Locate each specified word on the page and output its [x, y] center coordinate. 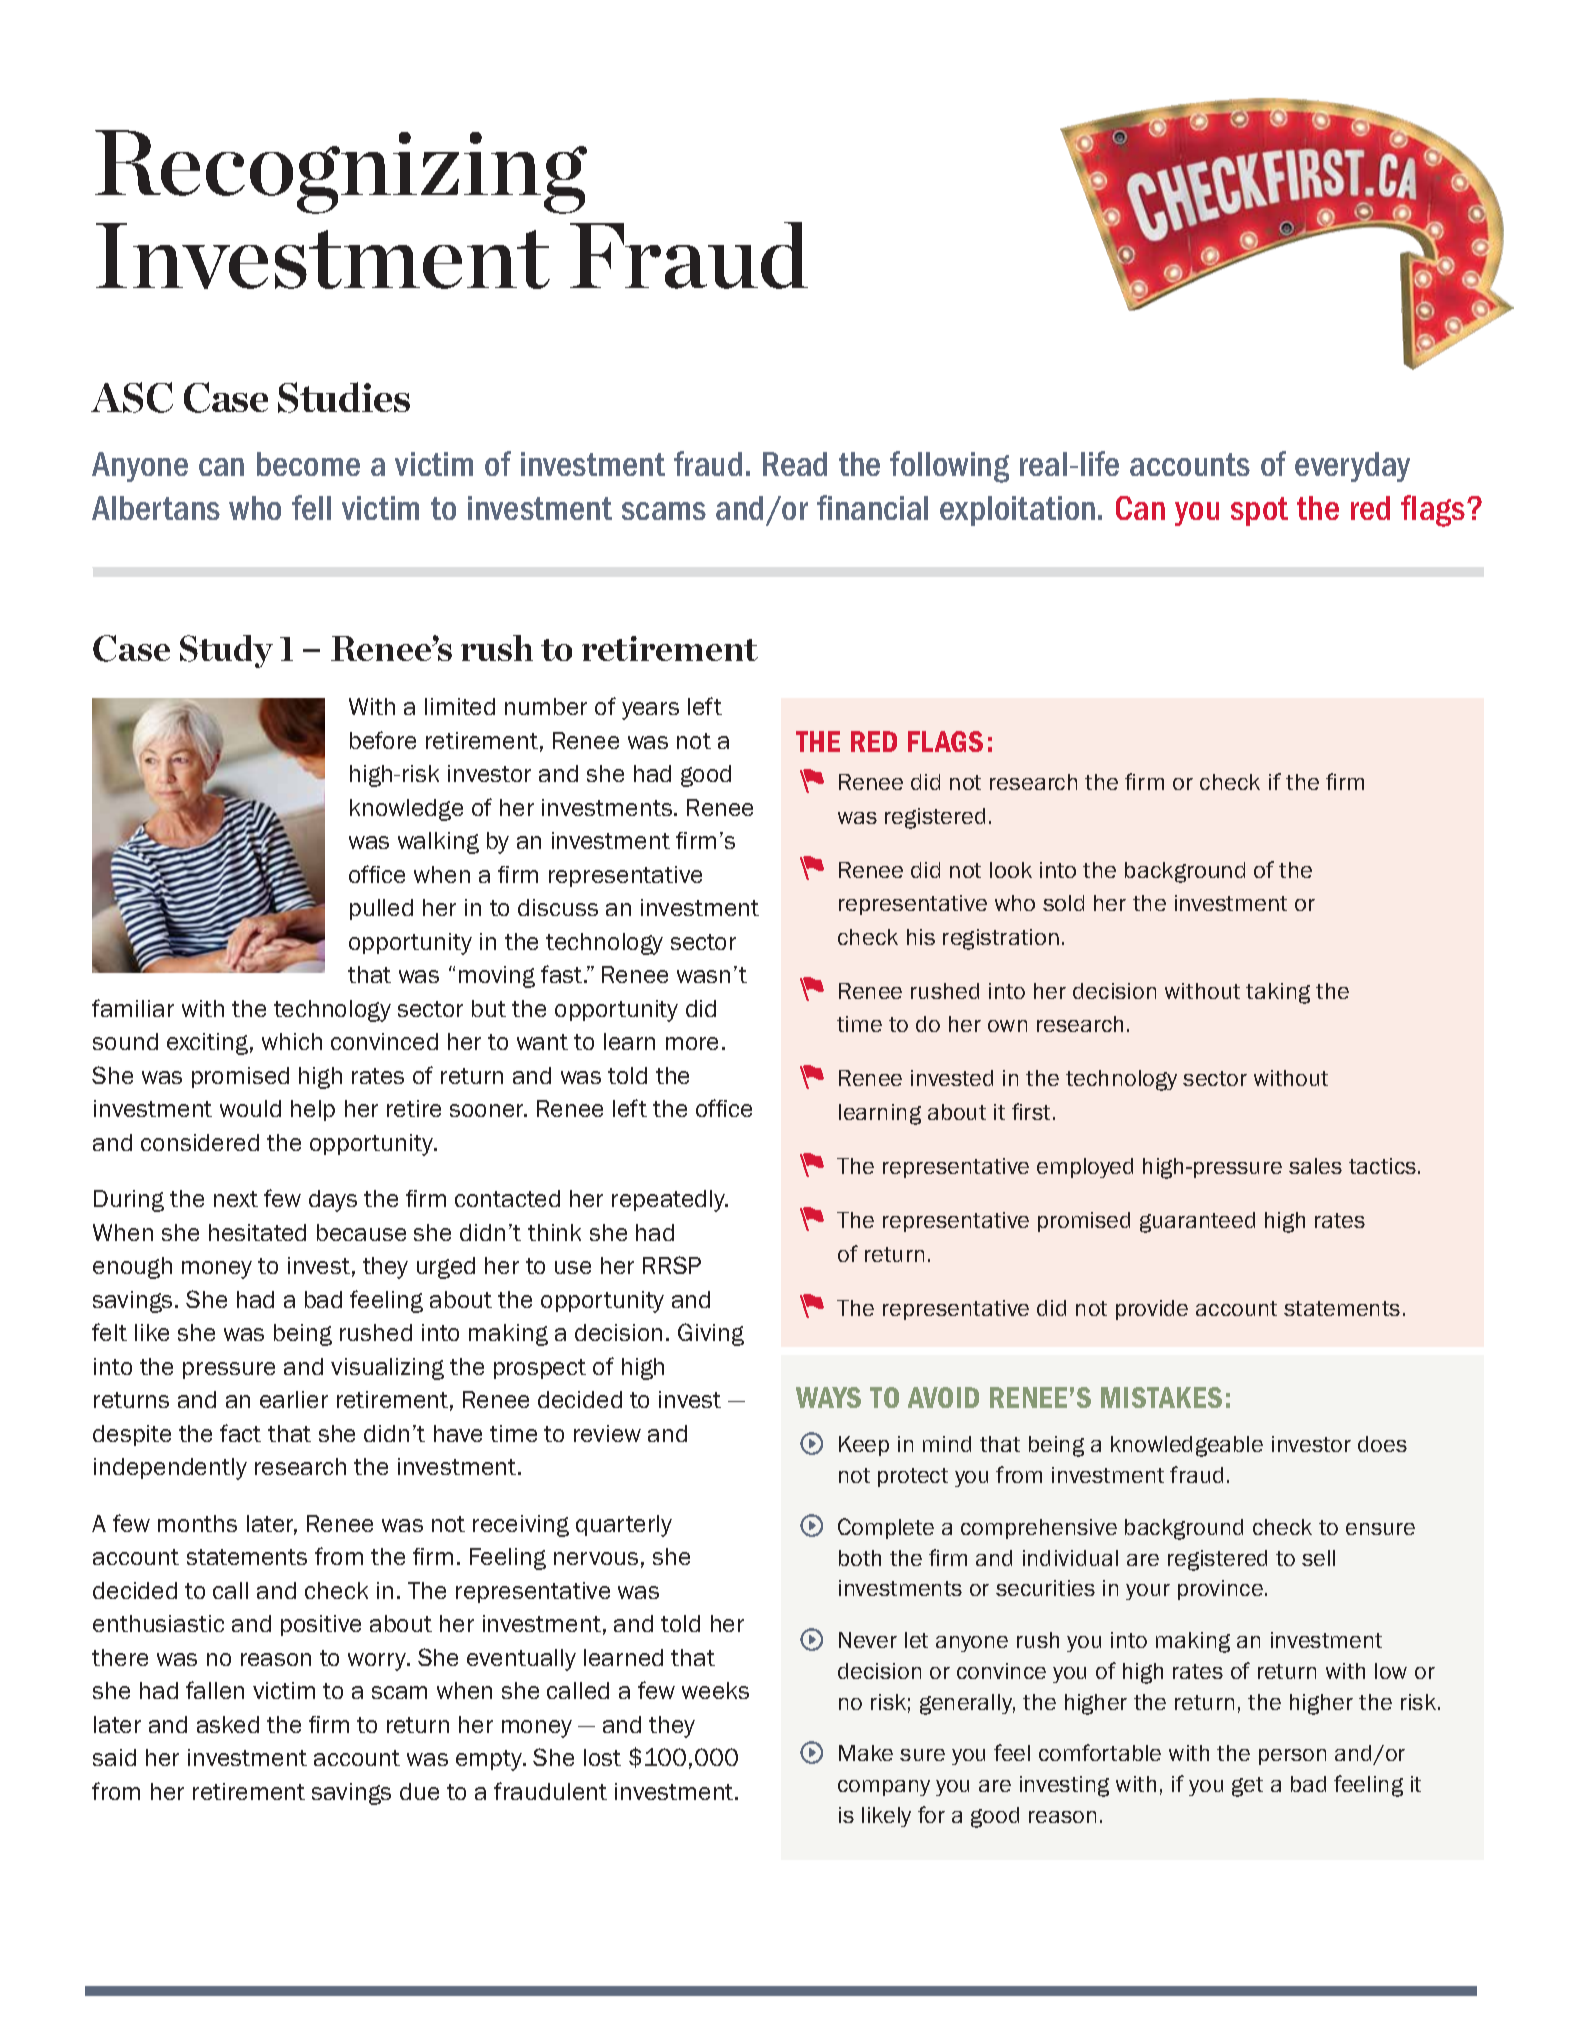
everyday [1352, 467]
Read [795, 464]
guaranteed [1197, 1222]
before [383, 740]
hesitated [257, 1232]
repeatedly [669, 1201]
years [650, 711]
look [1011, 870]
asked [228, 1724]
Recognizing [341, 172]
